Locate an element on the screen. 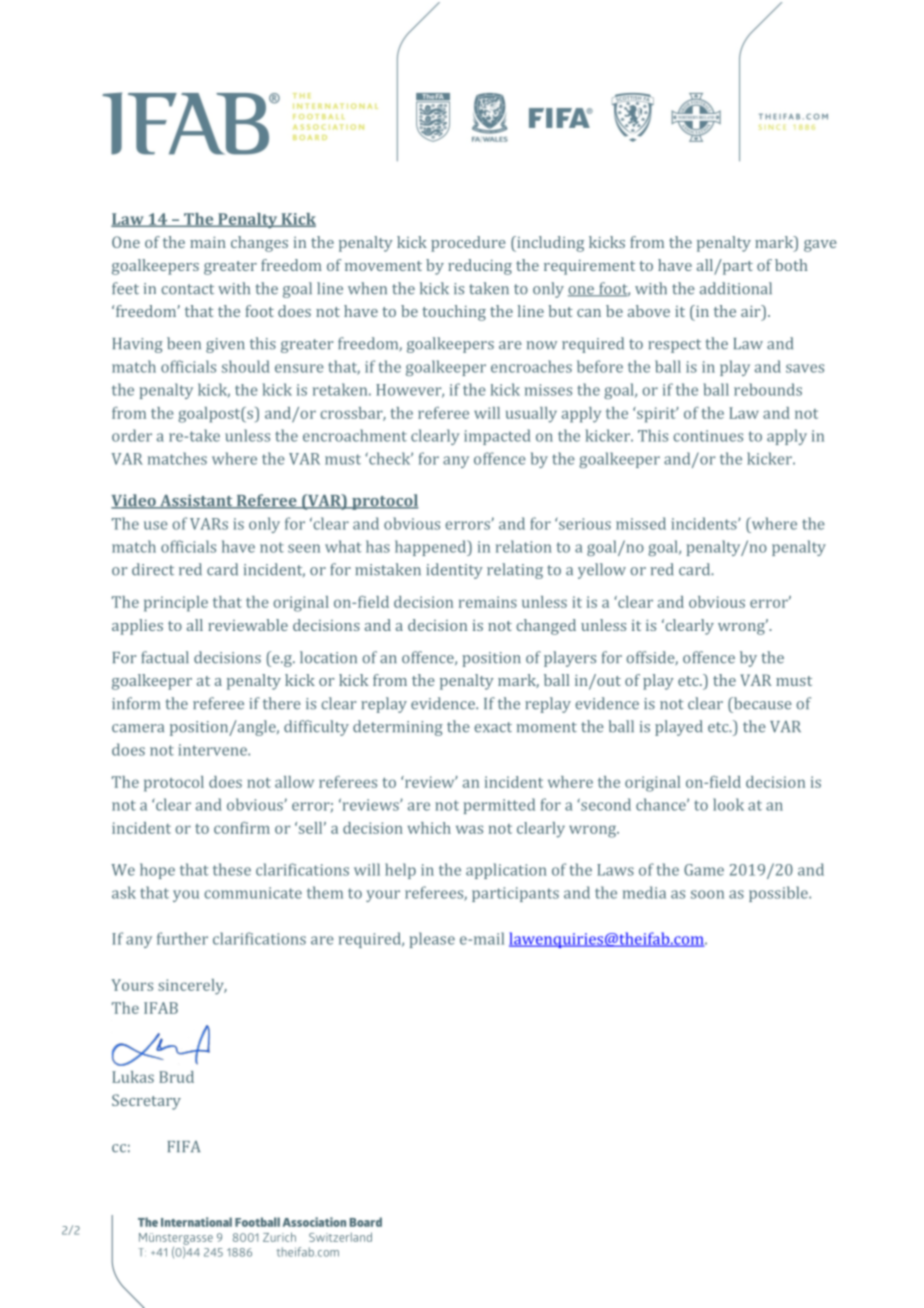 The image size is (924, 1308). International is located at coordinates (196, 1222).
